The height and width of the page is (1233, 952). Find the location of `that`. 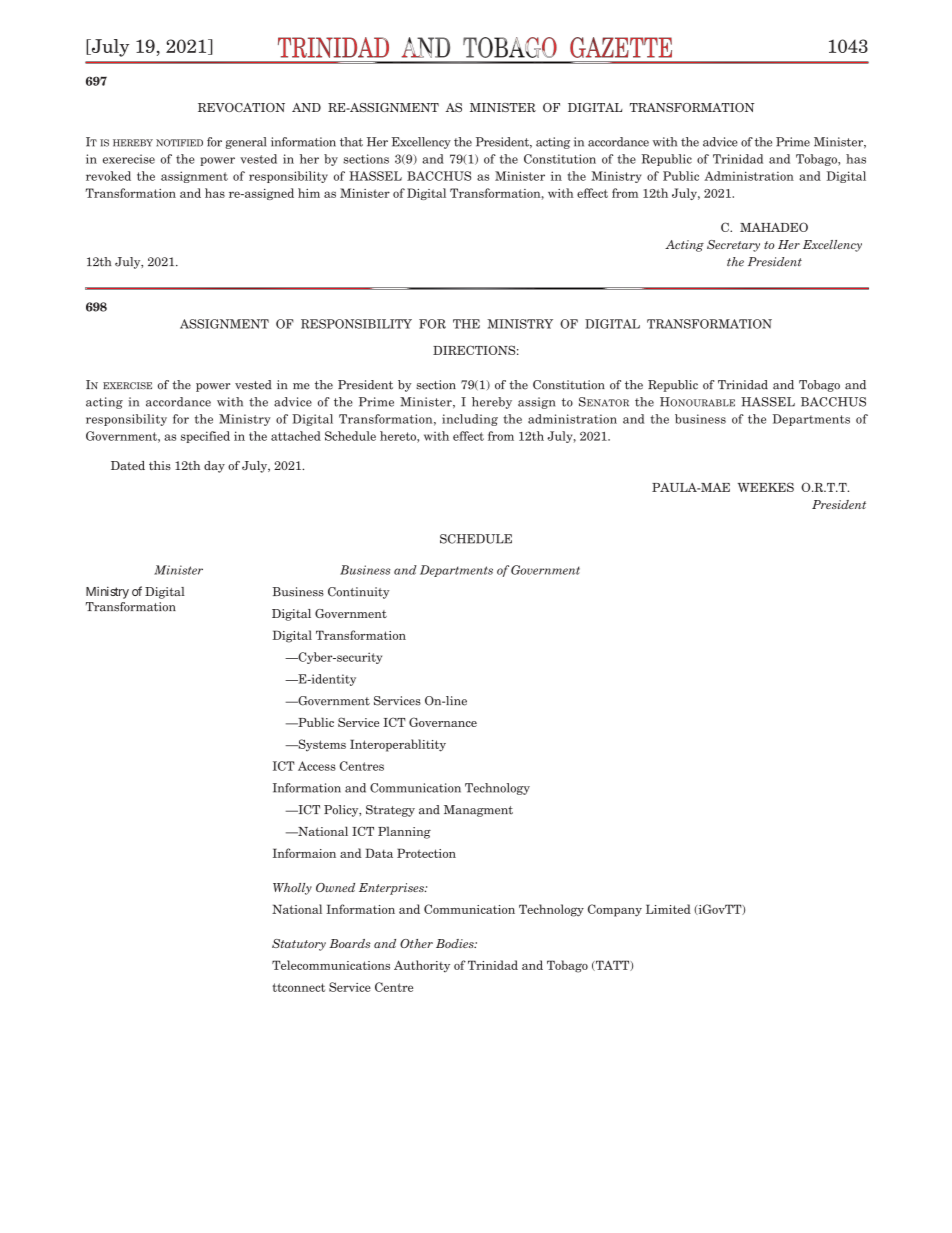

that is located at coordinates (351, 142).
